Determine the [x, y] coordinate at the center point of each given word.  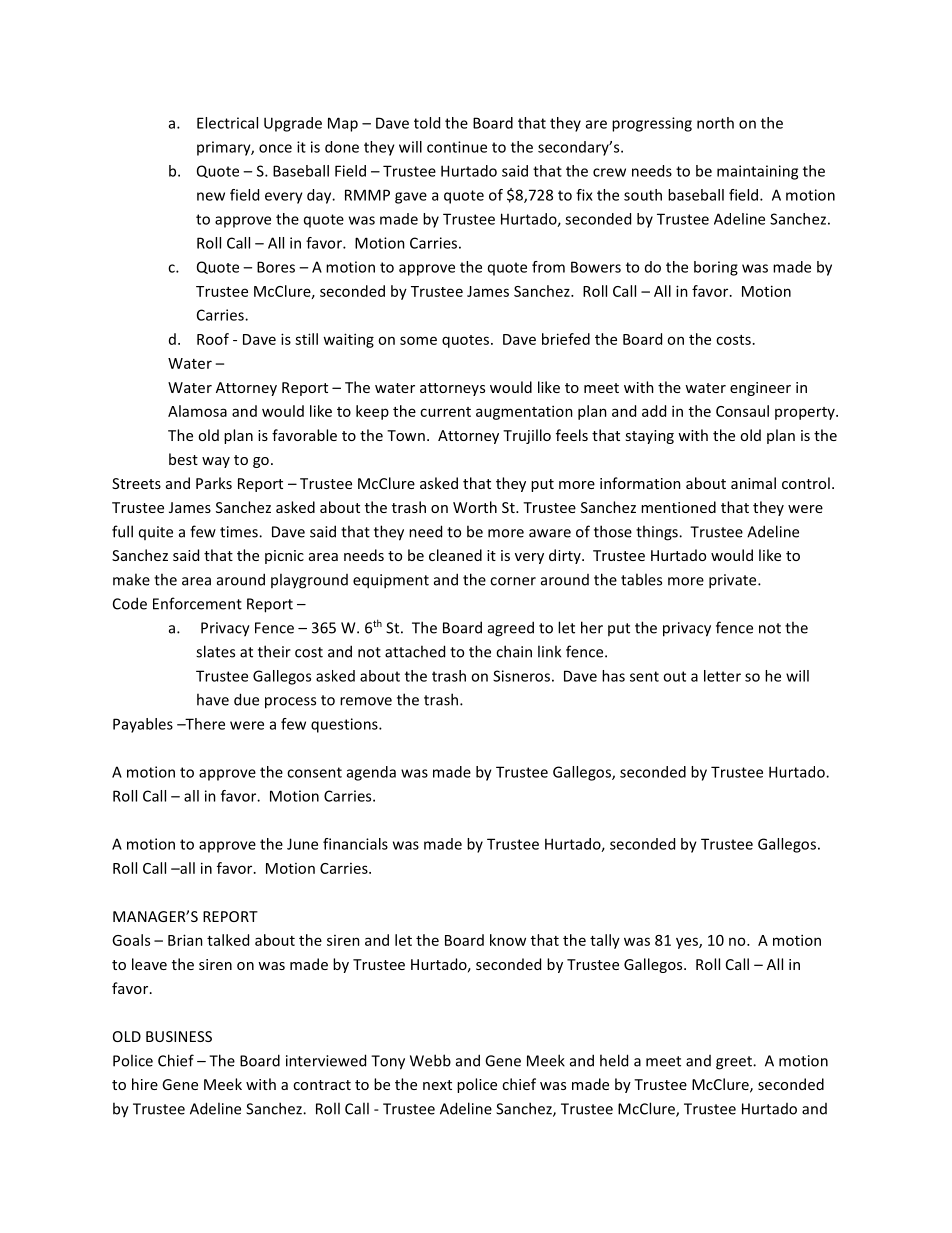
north [715, 123]
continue [457, 147]
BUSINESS [179, 1036]
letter [722, 676]
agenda [371, 773]
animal [753, 483]
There [204, 724]
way [216, 462]
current [445, 412]
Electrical [227, 123]
